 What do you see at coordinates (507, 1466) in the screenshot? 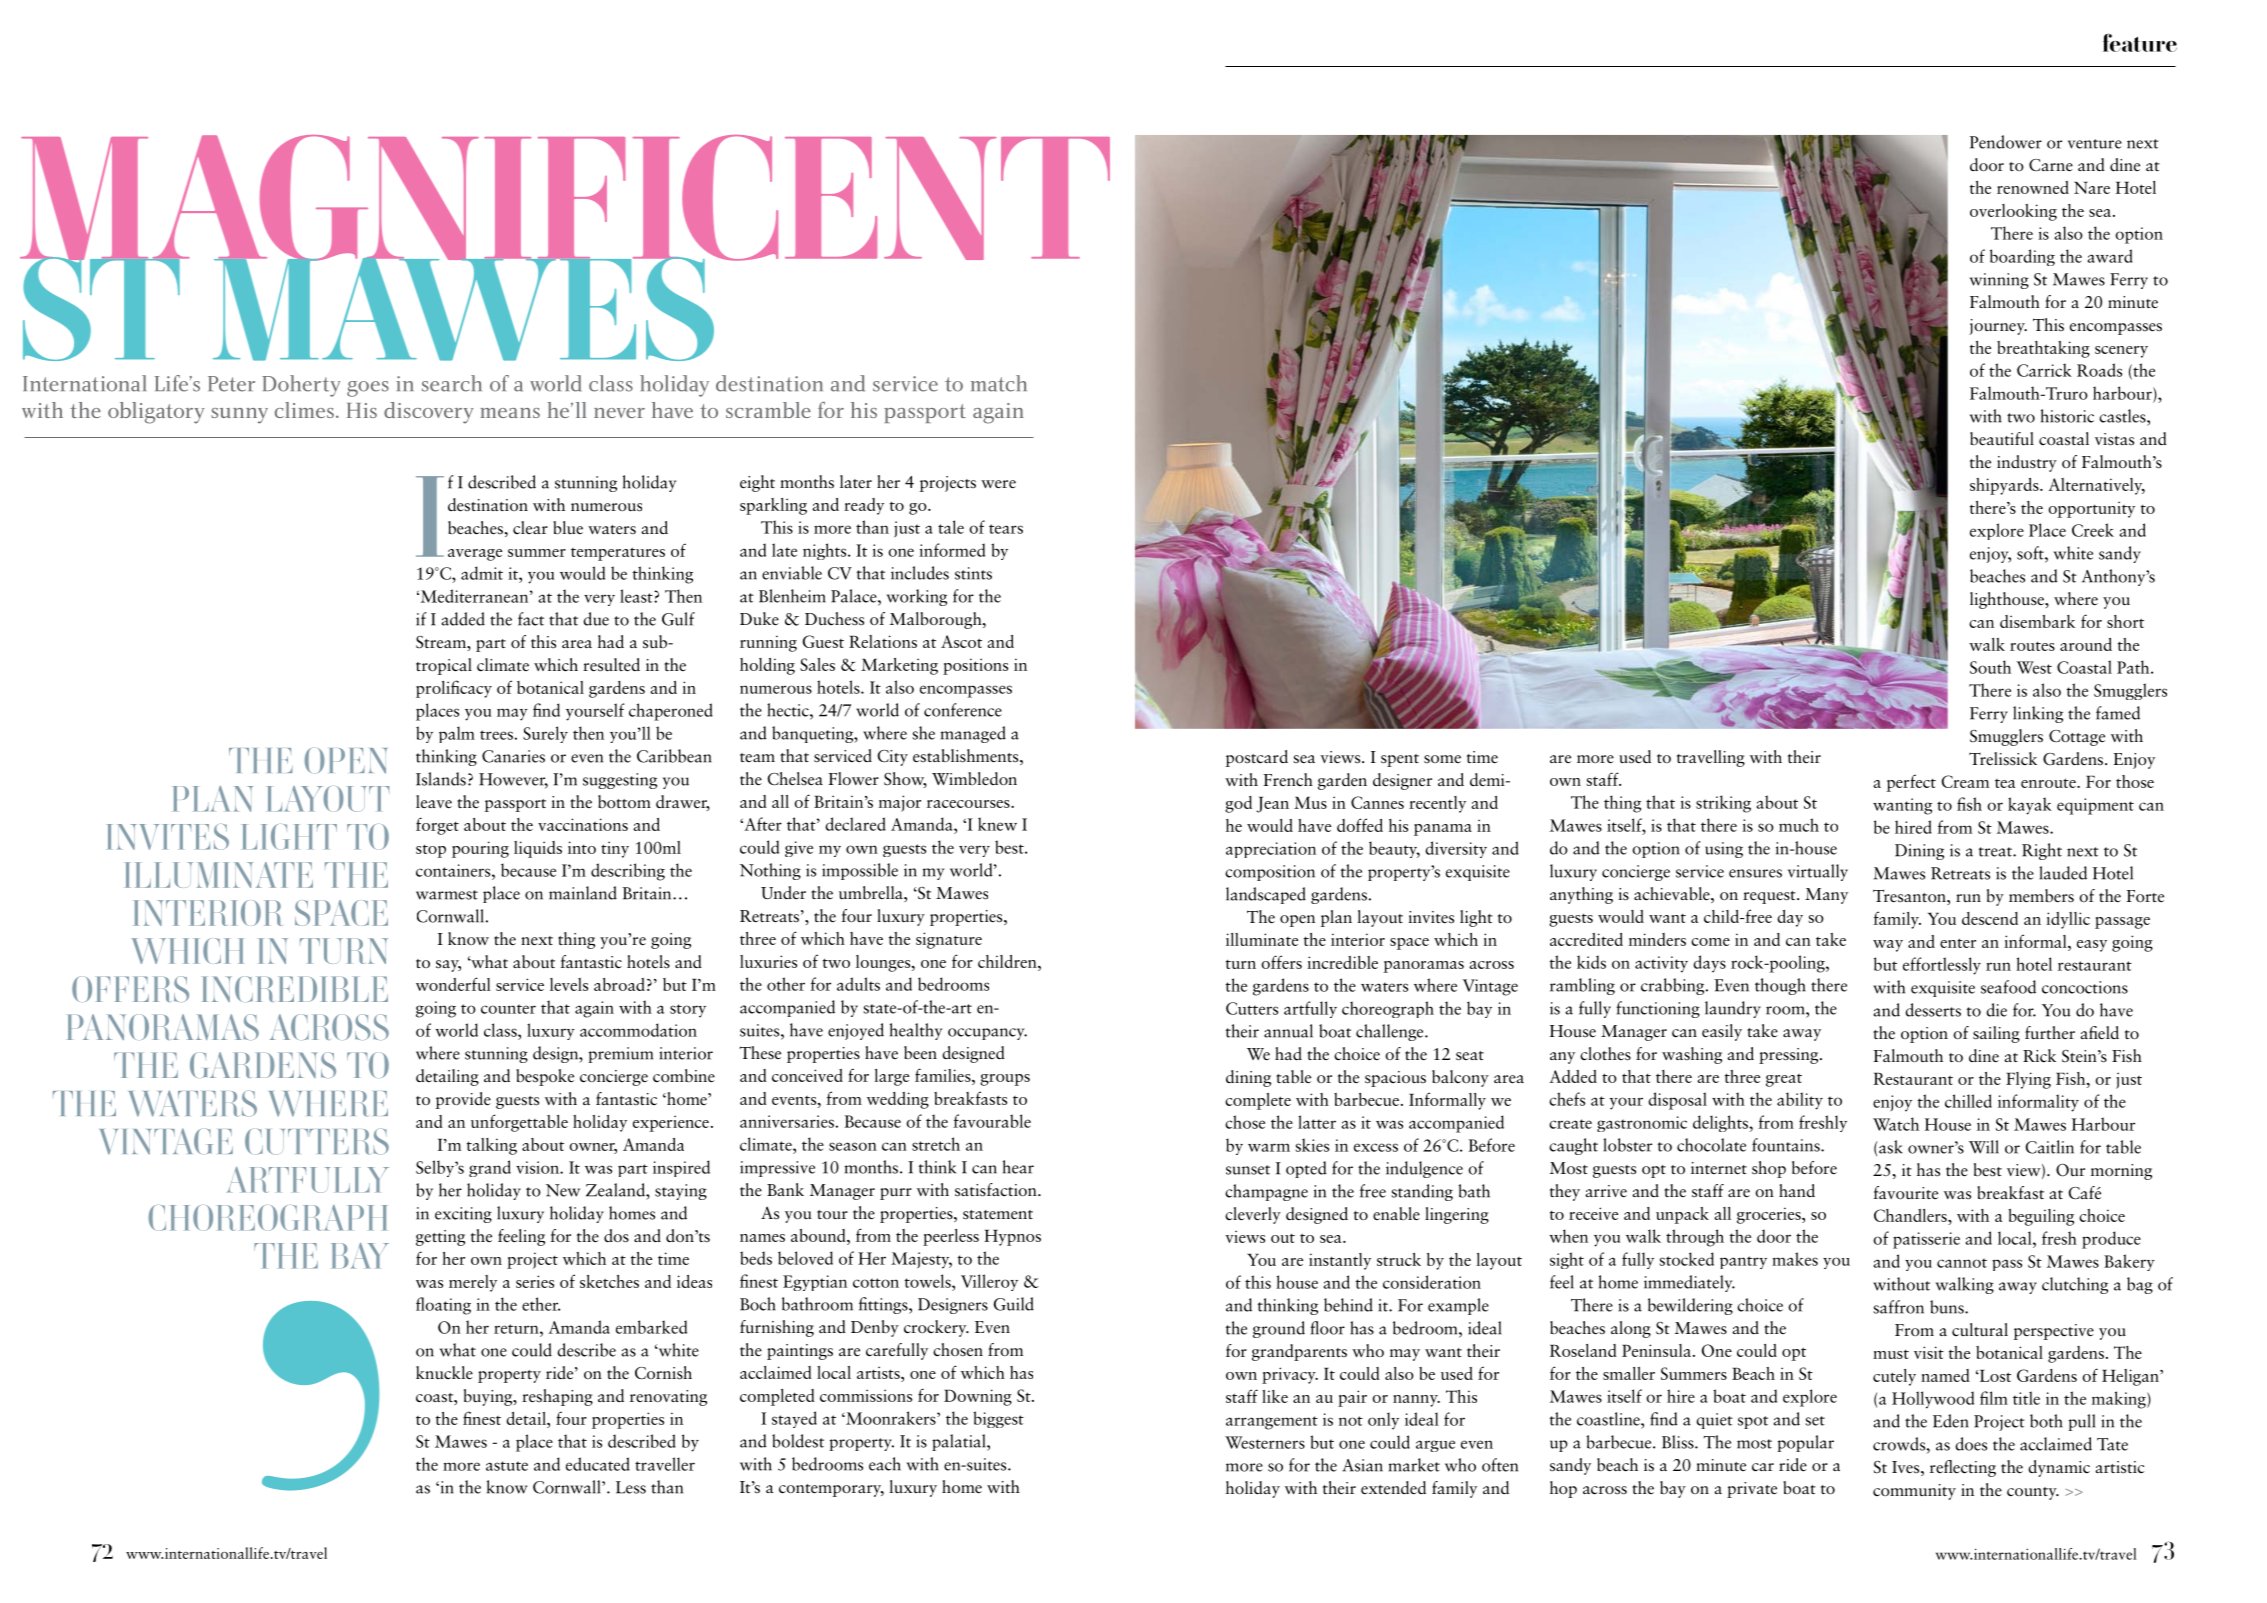
I see `astute` at bounding box center [507, 1466].
